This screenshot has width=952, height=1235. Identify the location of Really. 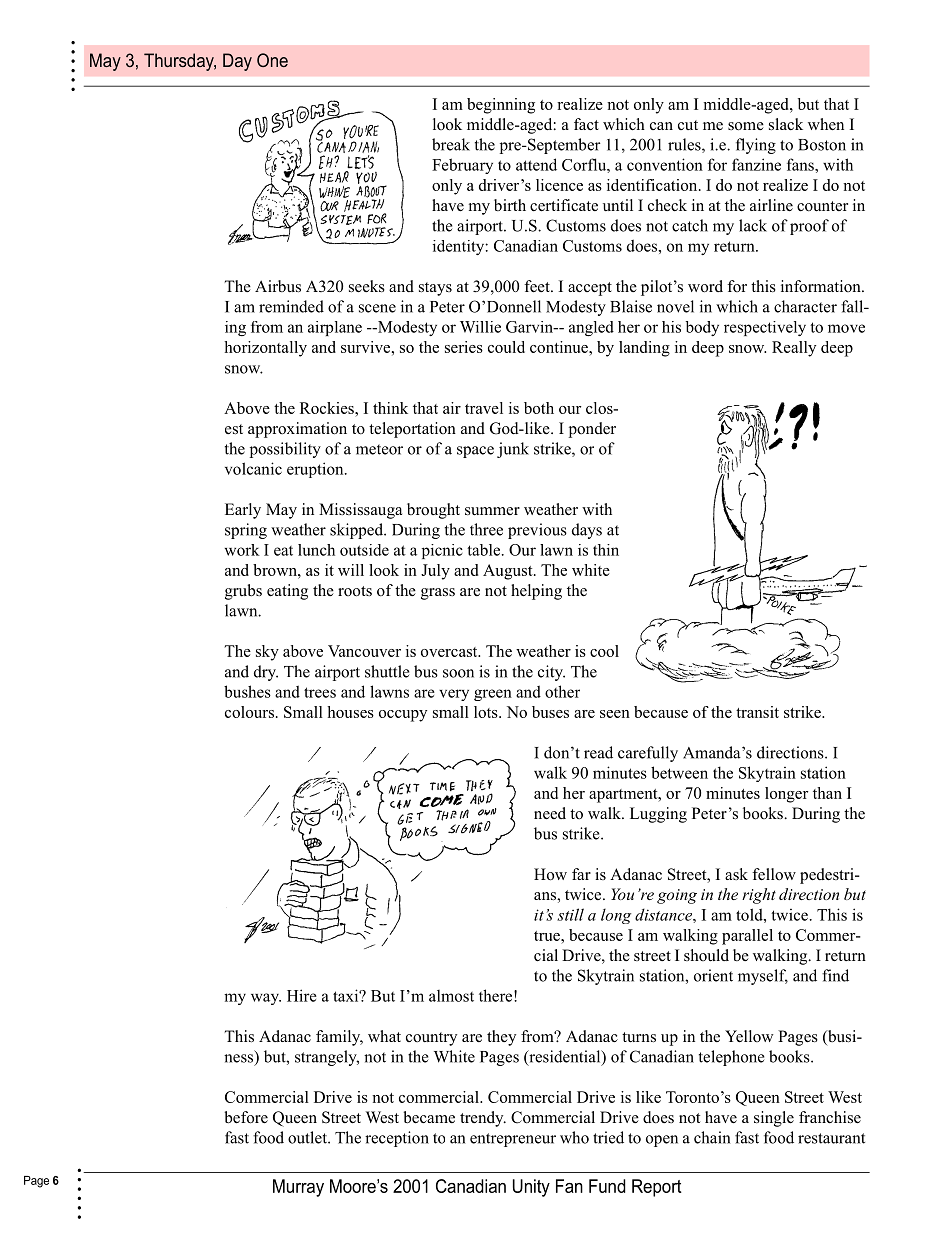
(794, 349).
